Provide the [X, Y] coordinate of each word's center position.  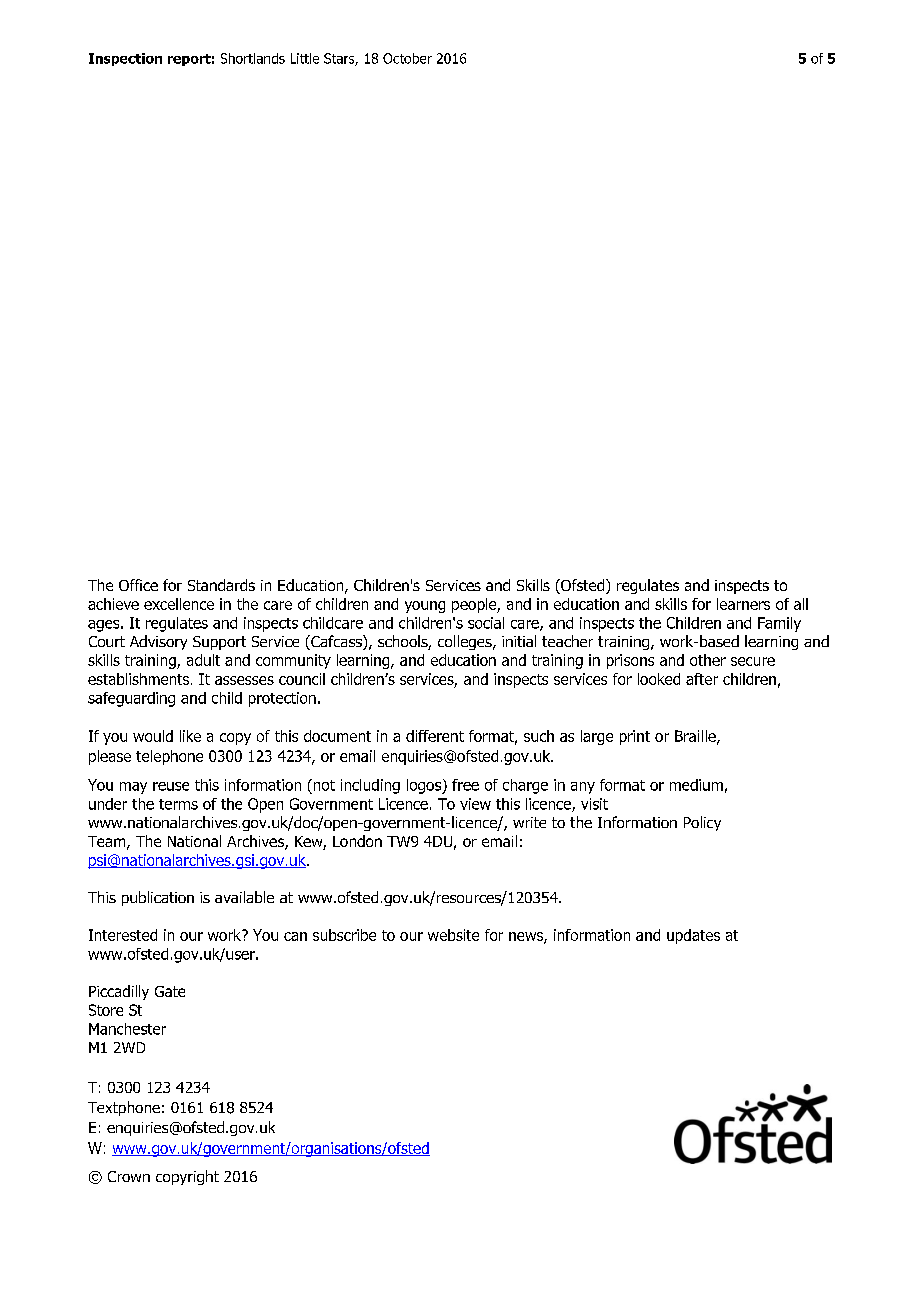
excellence [179, 604]
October [407, 58]
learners [743, 604]
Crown [129, 1176]
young [425, 607]
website [453, 935]
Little [305, 58]
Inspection [125, 59]
